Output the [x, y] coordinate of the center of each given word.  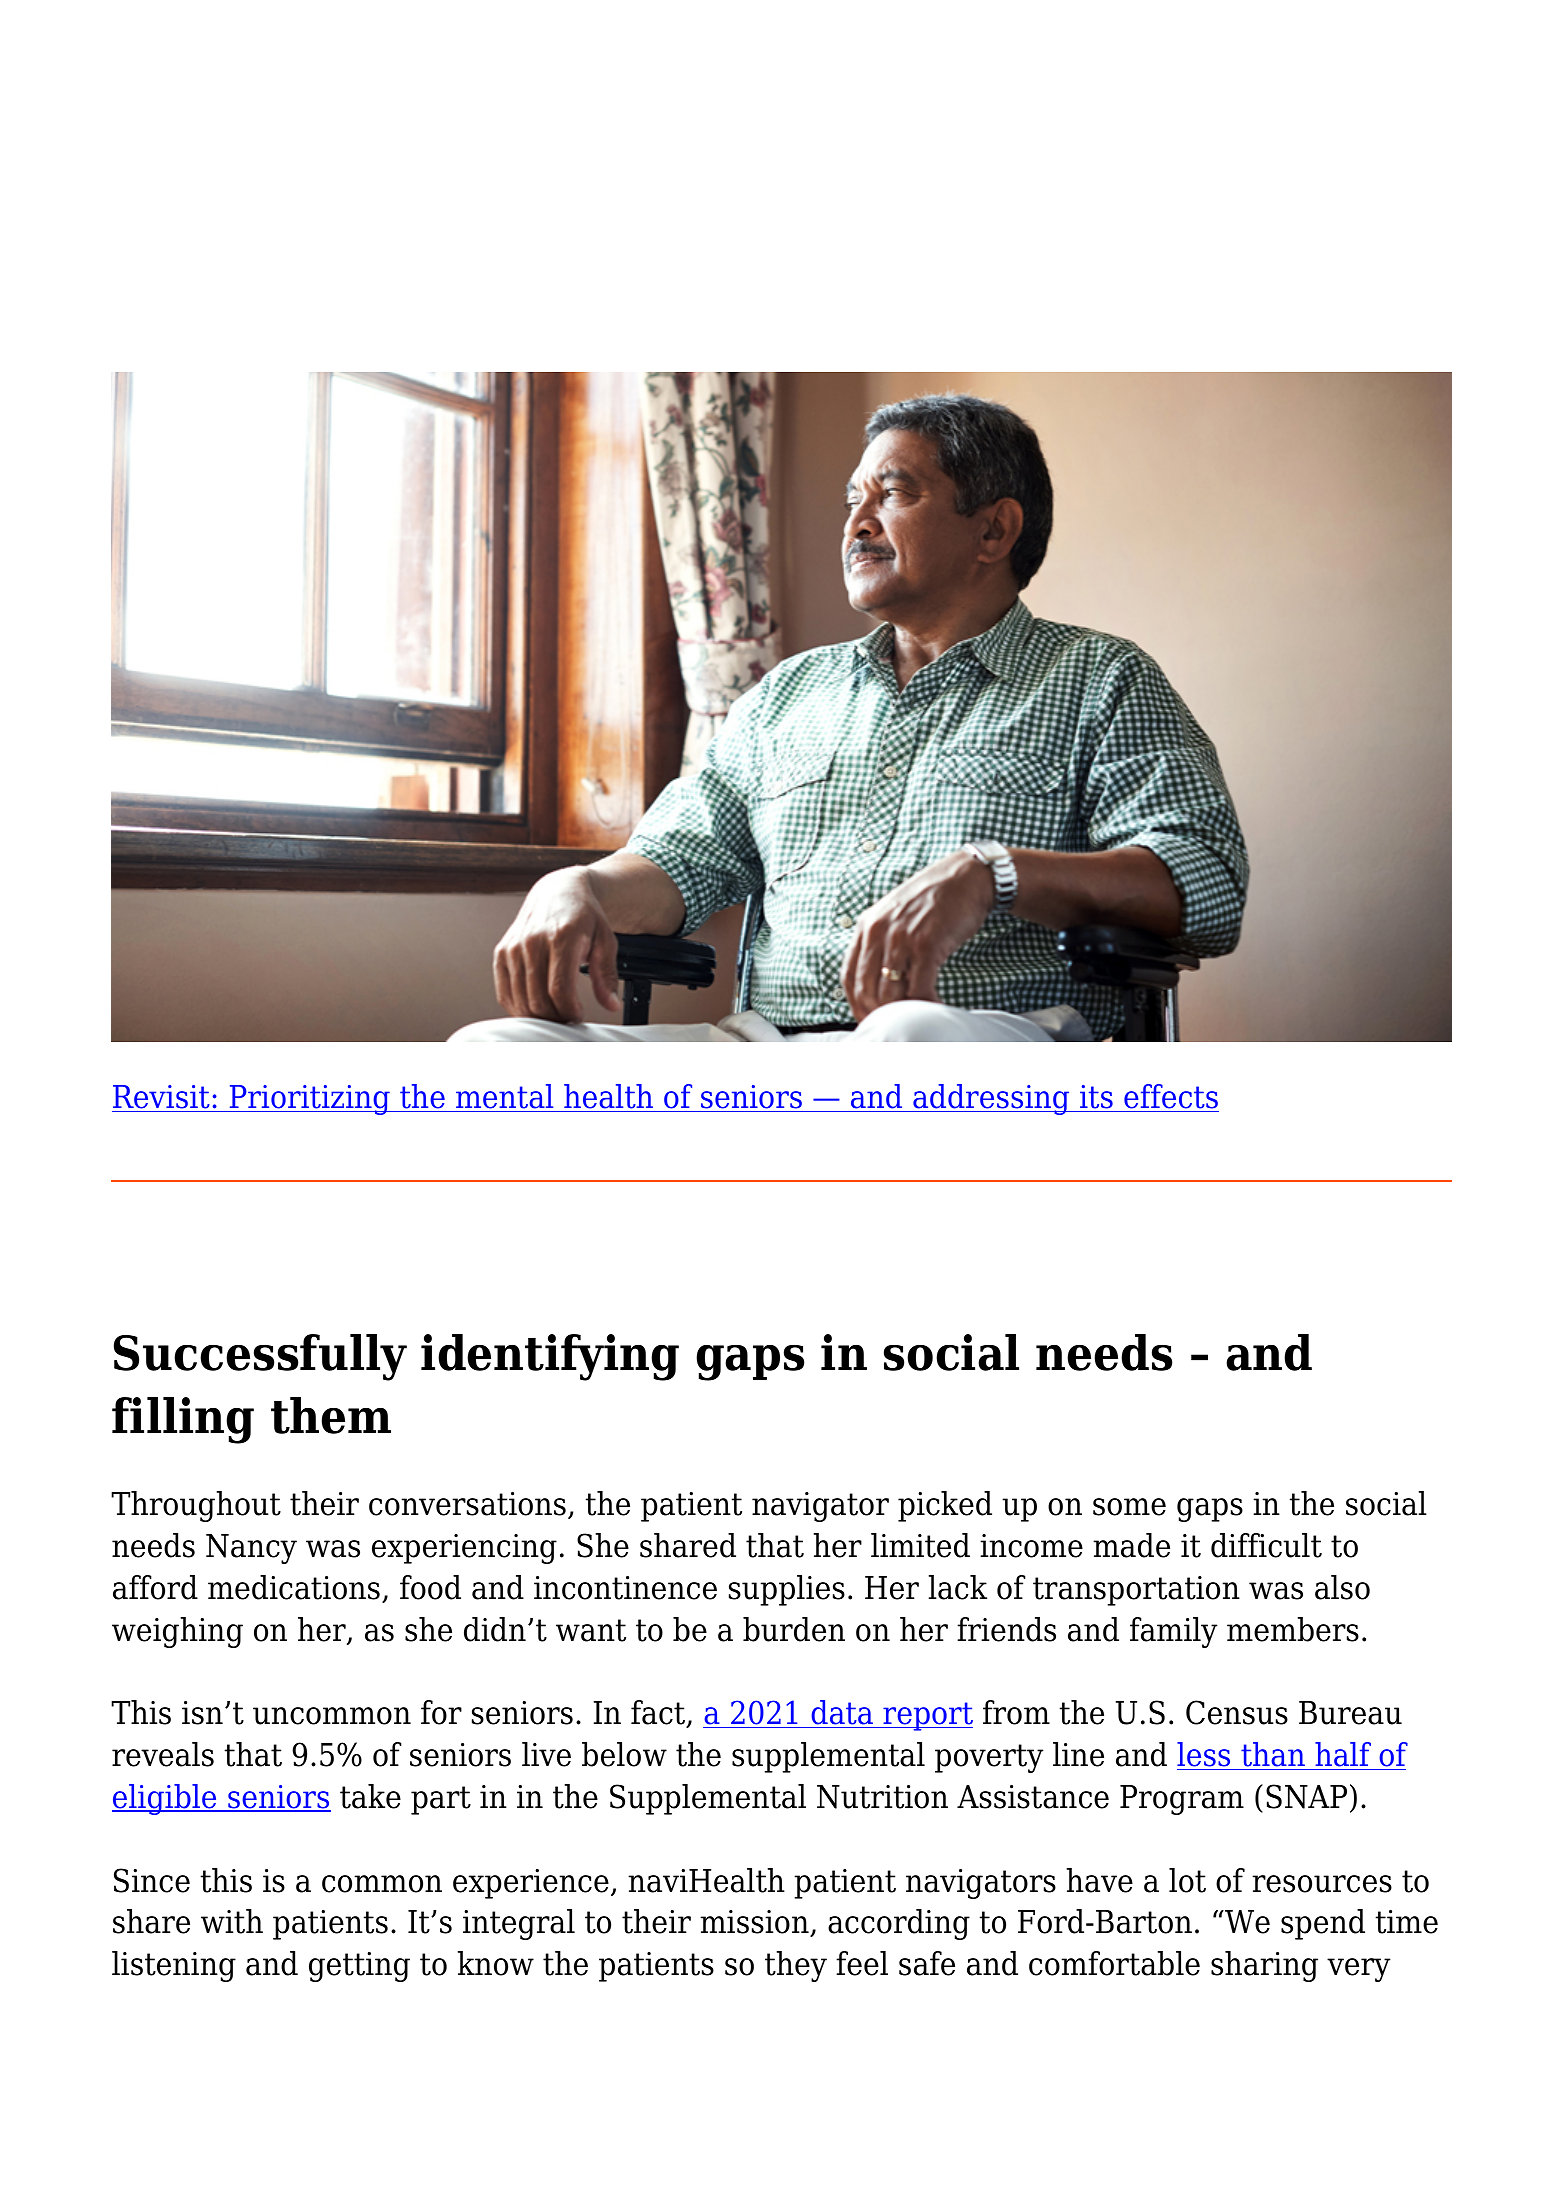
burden [794, 1629]
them [331, 1415]
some [1129, 1507]
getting [359, 1967]
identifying [550, 1357]
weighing [177, 1632]
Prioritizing [309, 1100]
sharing [1264, 1966]
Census [1237, 1712]
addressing [991, 1099]
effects [1170, 1098]
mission [755, 1923]
